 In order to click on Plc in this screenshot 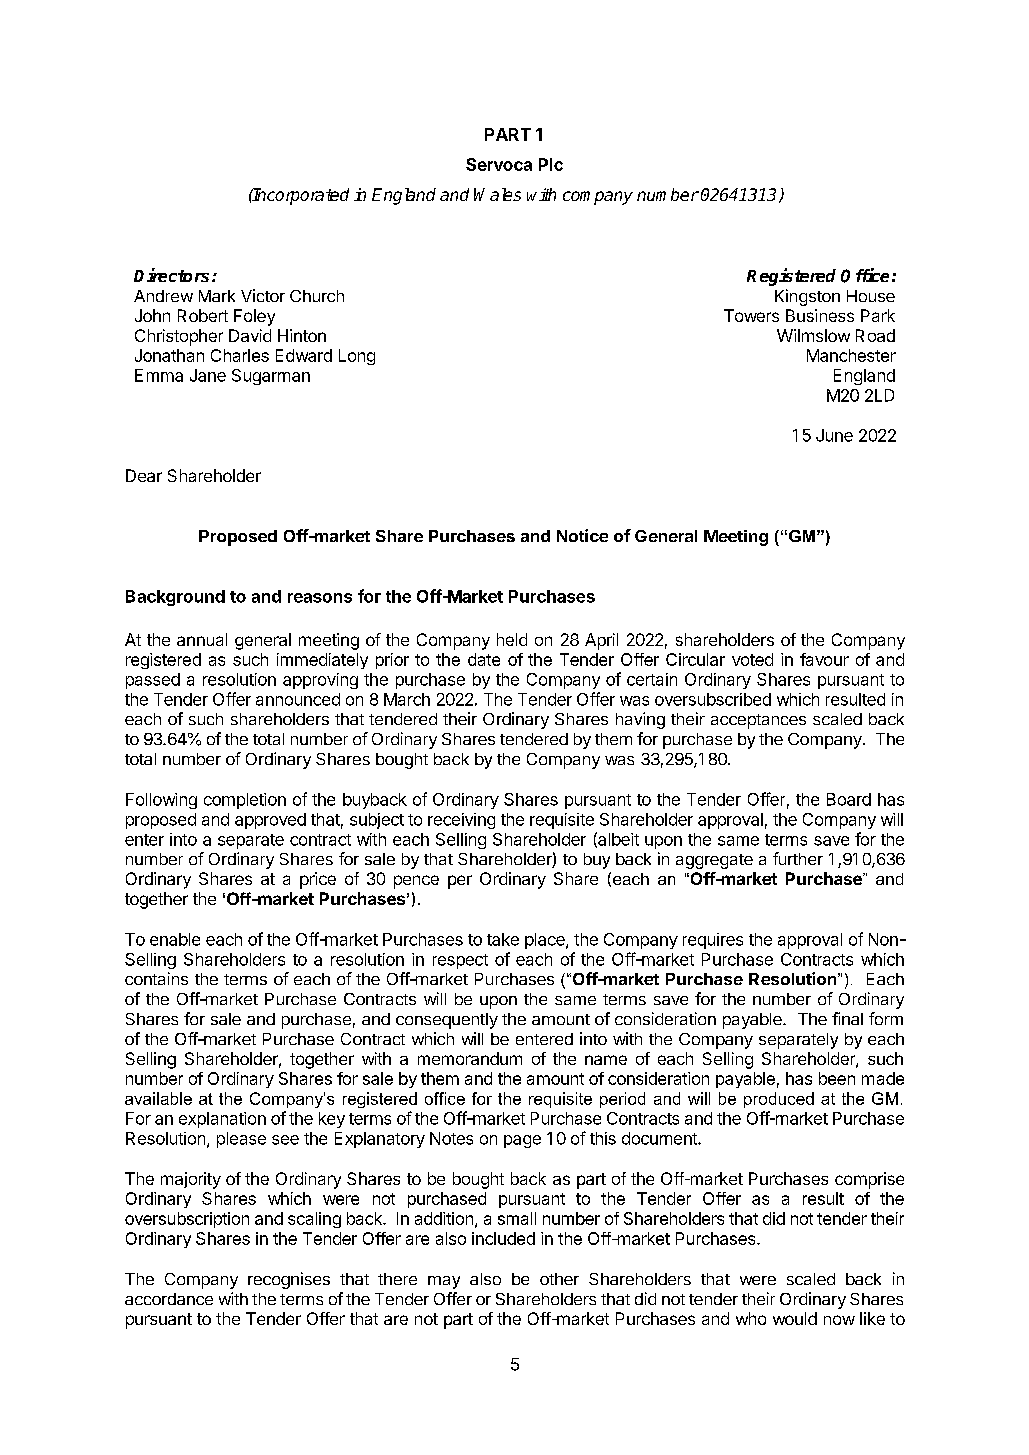, I will do `click(551, 164)`.
